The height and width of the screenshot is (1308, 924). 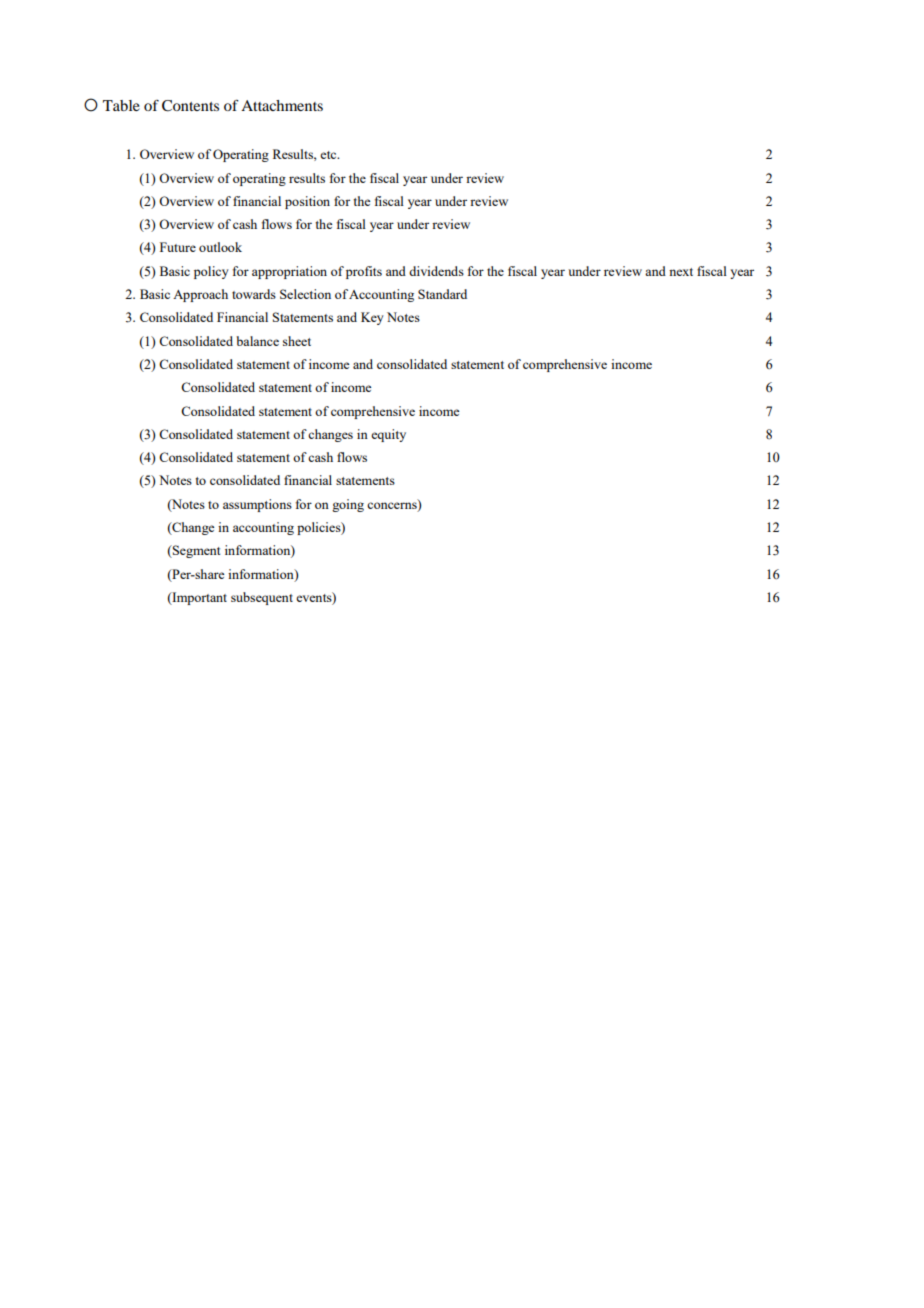 What do you see at coordinates (329, 155) in the screenshot?
I see `etc` at bounding box center [329, 155].
